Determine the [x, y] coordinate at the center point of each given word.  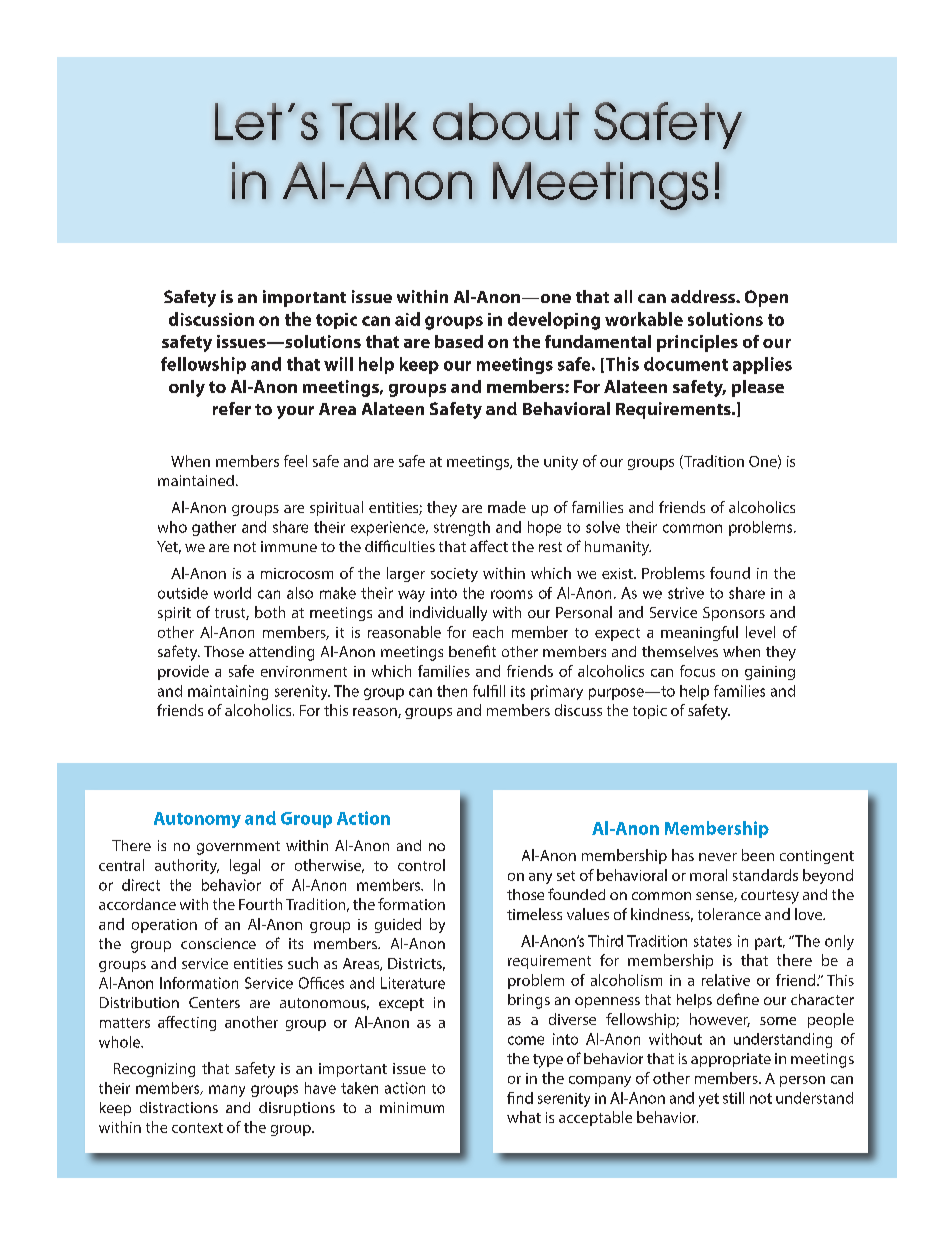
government [238, 848]
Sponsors [734, 614]
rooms [512, 594]
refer [232, 408]
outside [183, 593]
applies [762, 365]
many [227, 1091]
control [421, 865]
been [758, 855]
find [520, 1098]
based [459, 341]
